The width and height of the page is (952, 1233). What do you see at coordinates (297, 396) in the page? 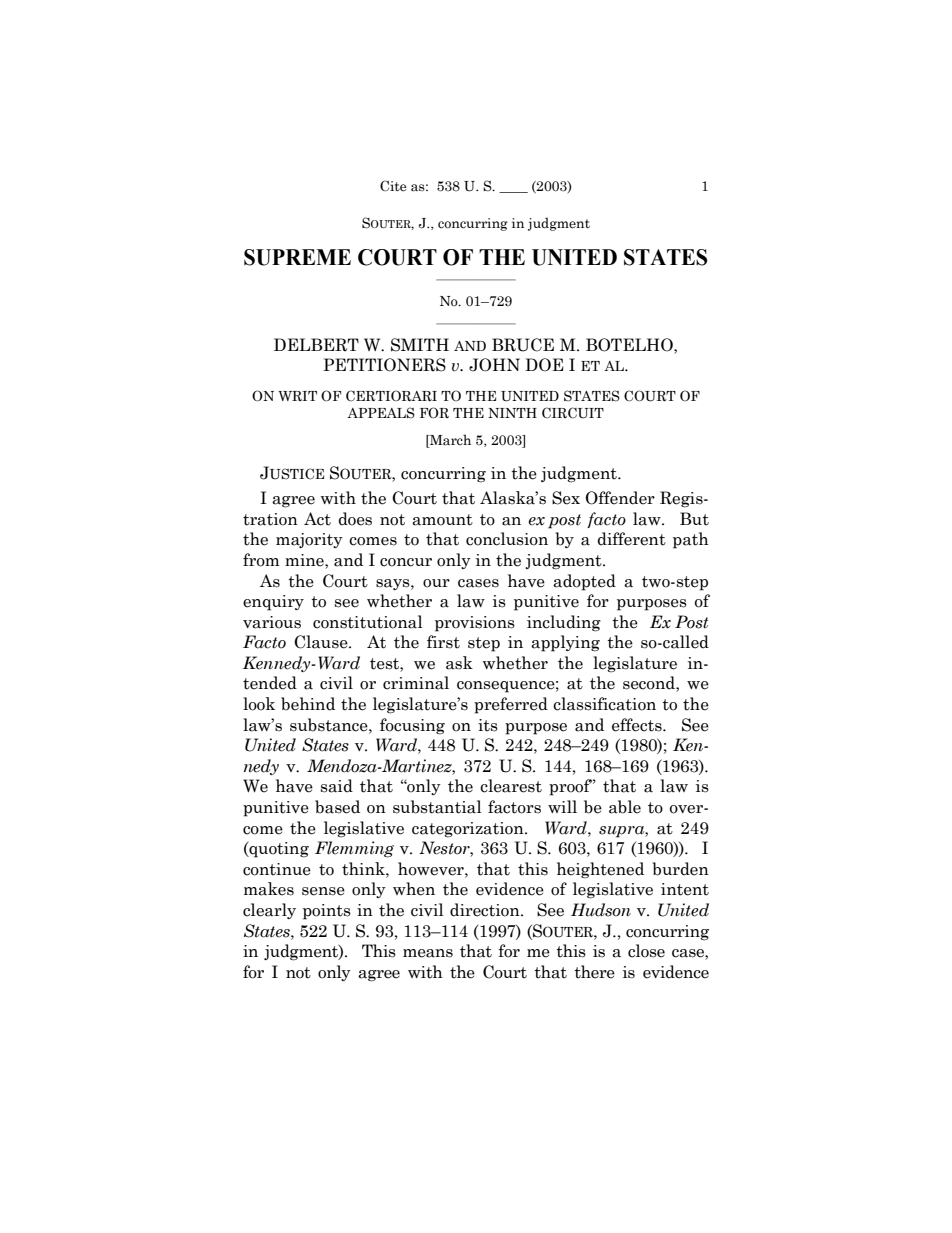
I see `WRIT` at bounding box center [297, 396].
